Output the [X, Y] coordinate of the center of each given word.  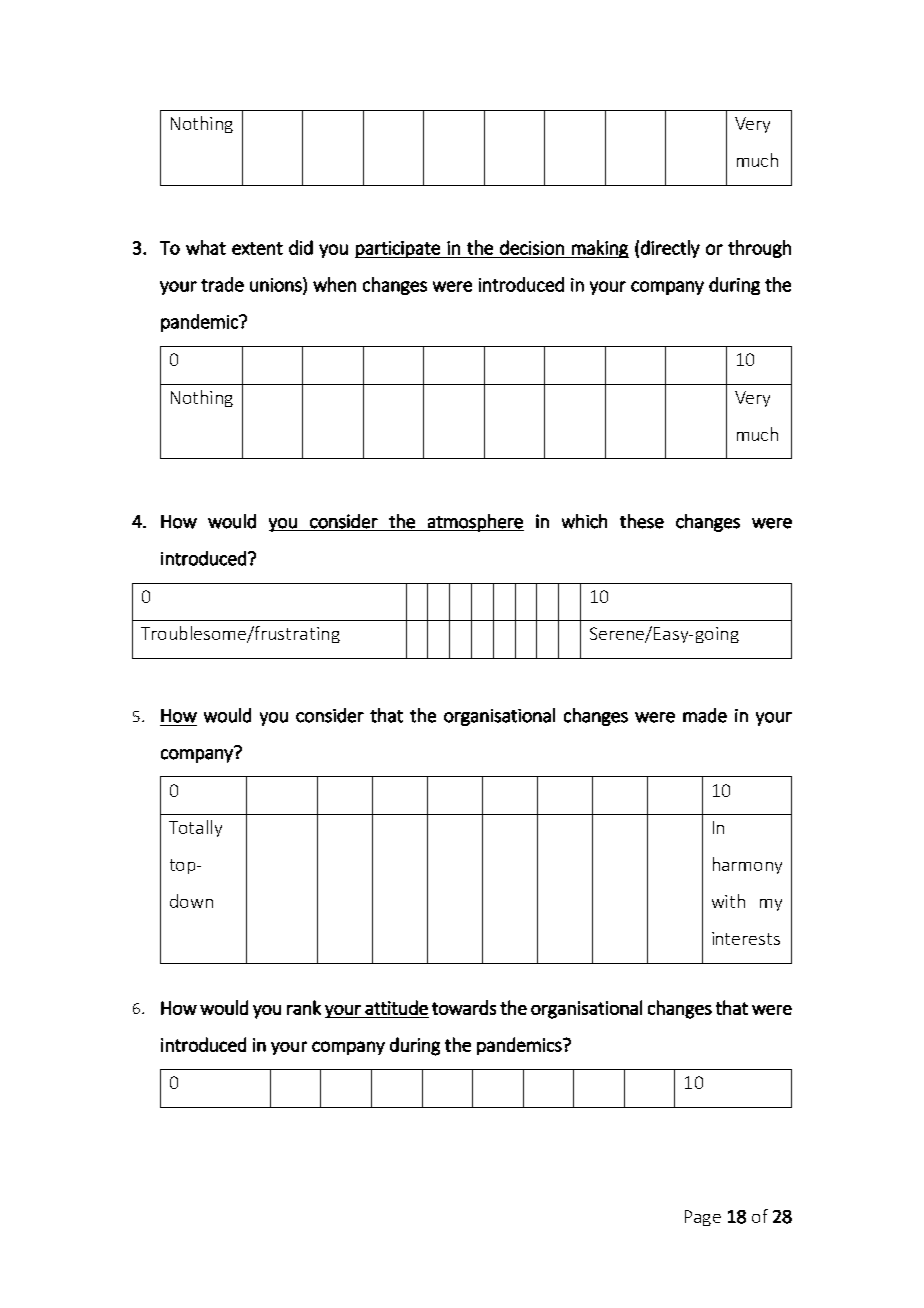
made [705, 715]
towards [464, 1007]
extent [257, 248]
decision [532, 247]
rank [304, 1007]
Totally [195, 828]
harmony [747, 865]
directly [670, 249]
